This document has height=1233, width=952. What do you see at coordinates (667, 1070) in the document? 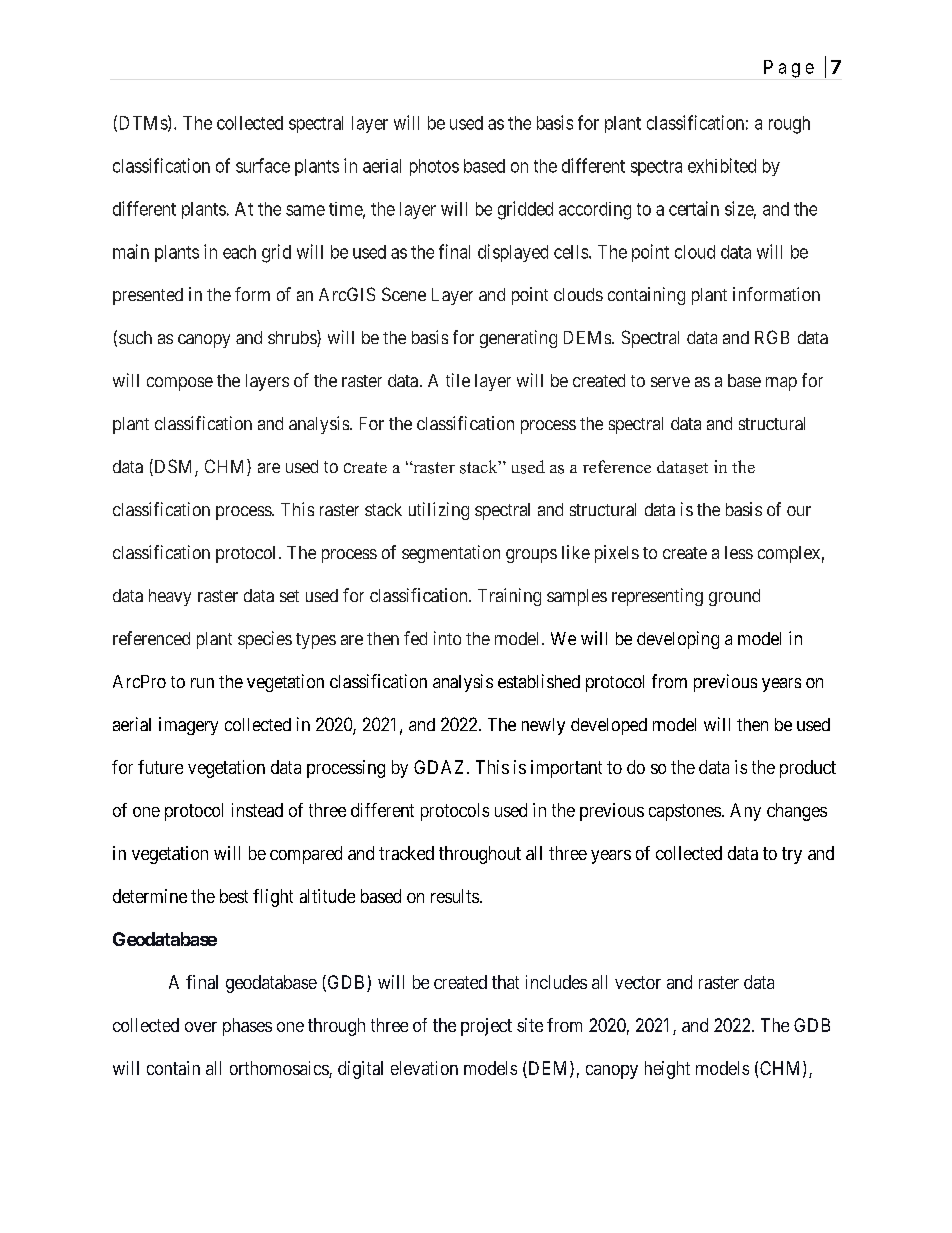
I see `height` at bounding box center [667, 1070].
